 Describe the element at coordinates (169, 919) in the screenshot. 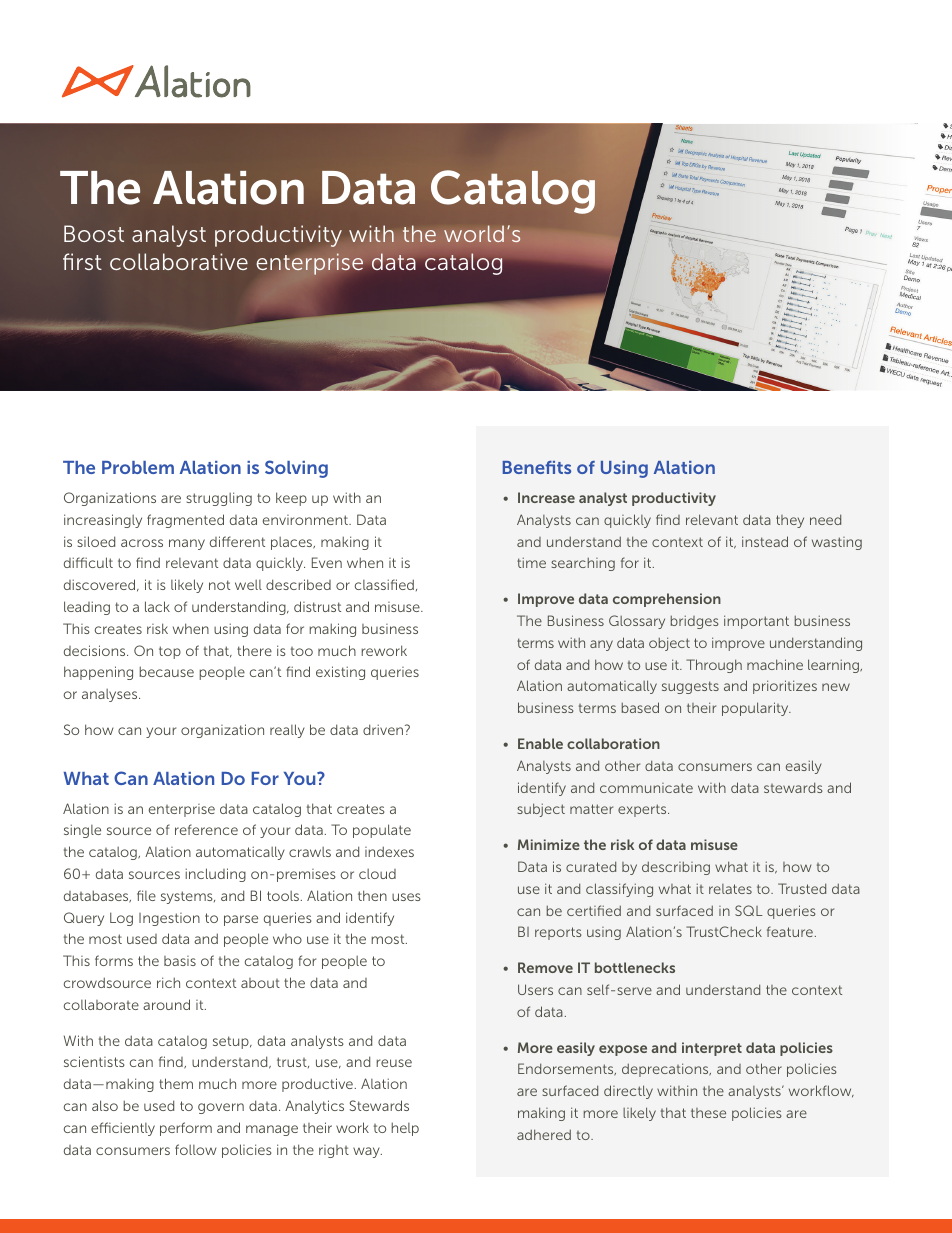

I see `Ingestion` at that location.
